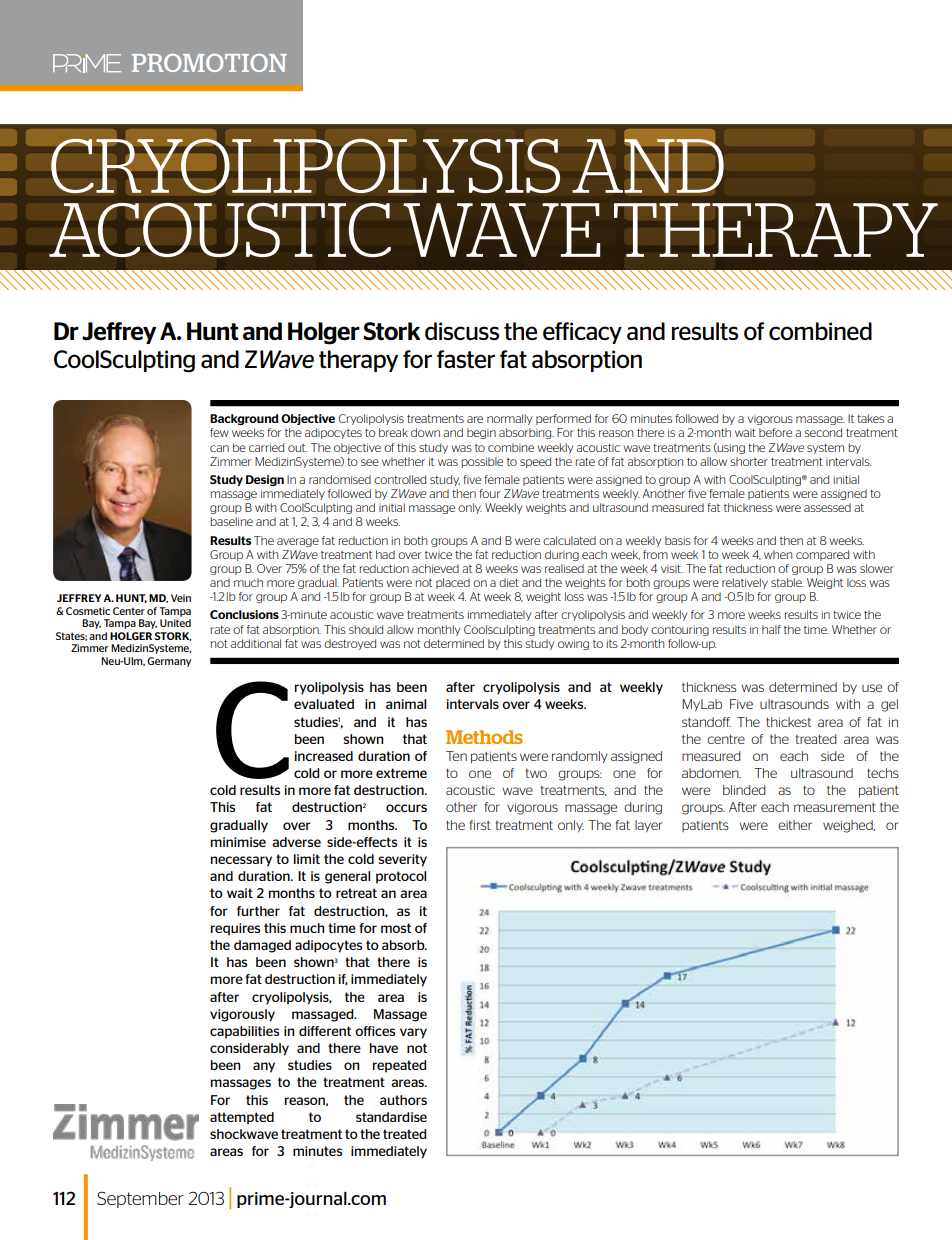 Image resolution: width=952 pixels, height=1240 pixels. What do you see at coordinates (466, 359) in the page?
I see `faster` at bounding box center [466, 359].
